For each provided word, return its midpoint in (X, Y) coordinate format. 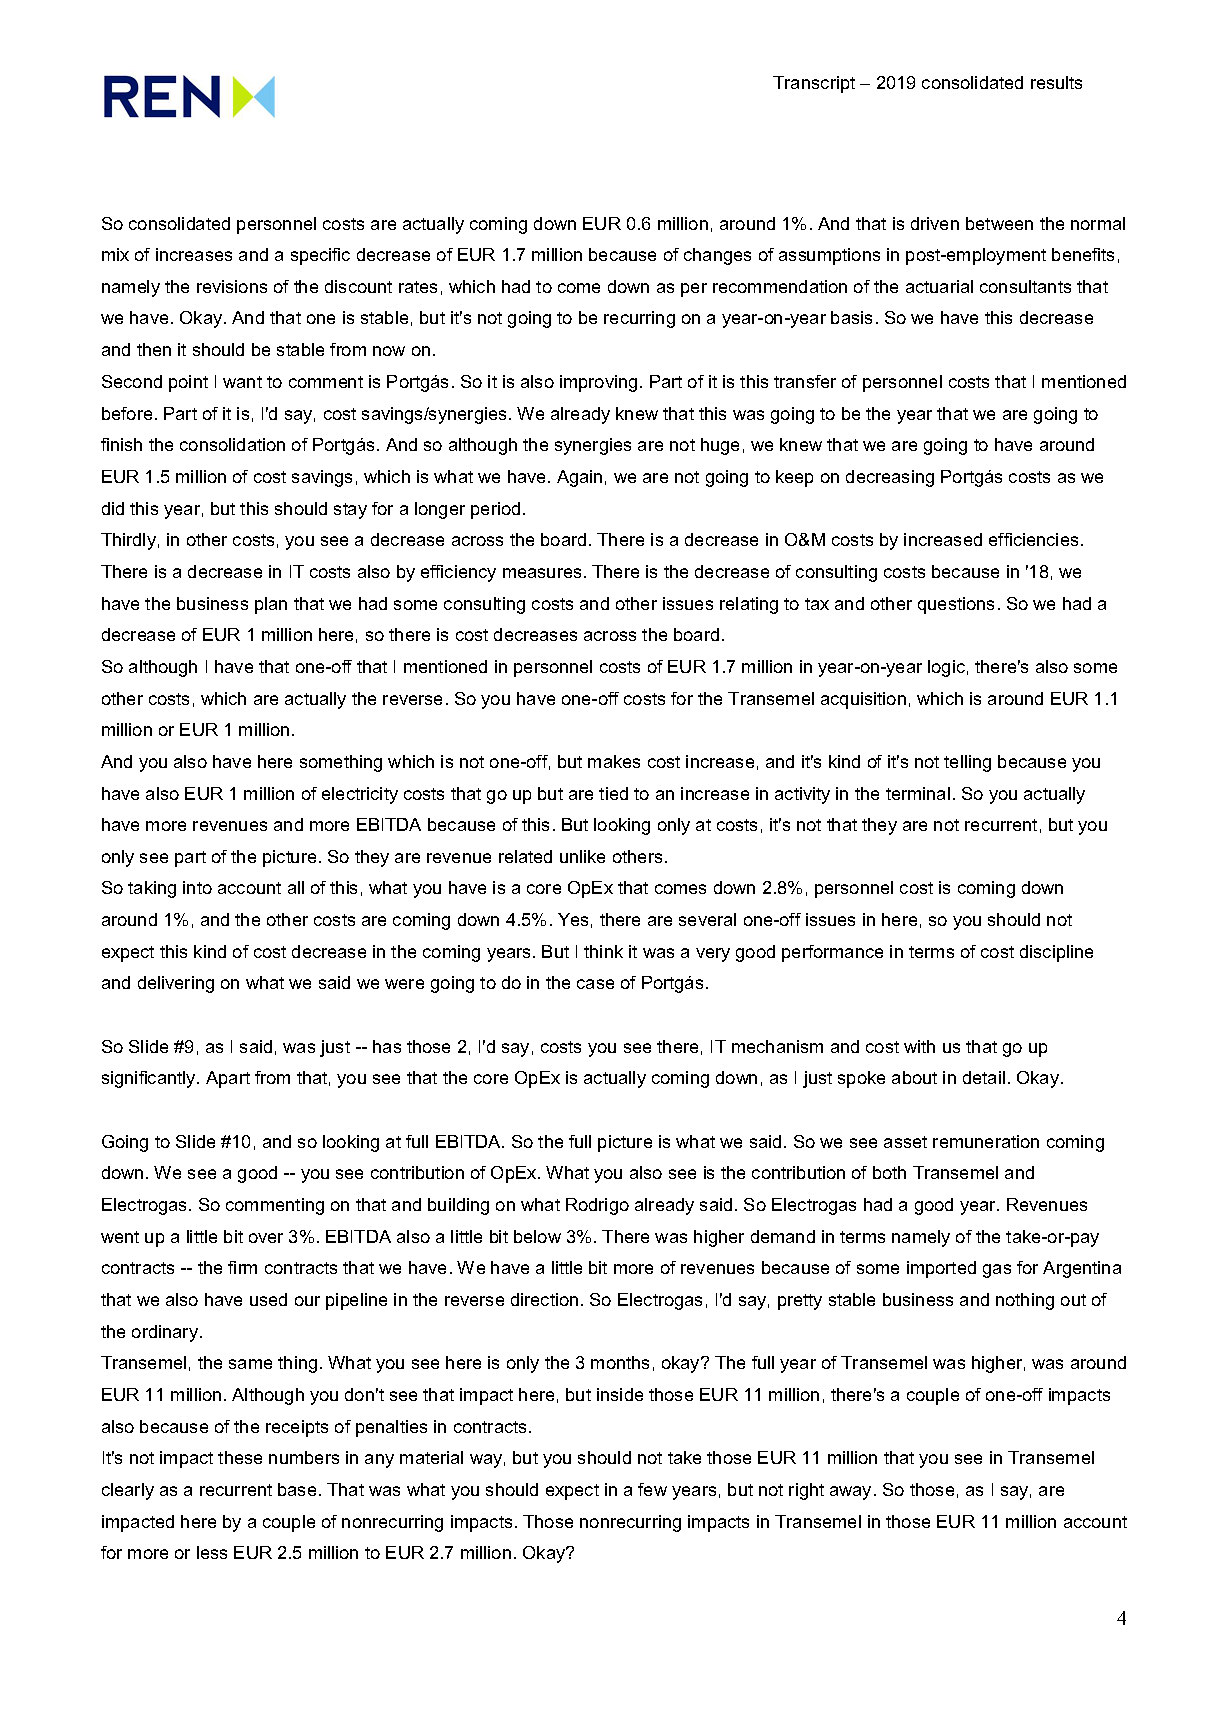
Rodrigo (597, 1206)
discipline (1056, 953)
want (242, 382)
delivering (176, 984)
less (212, 1552)
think (603, 951)
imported (941, 1269)
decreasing (890, 478)
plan (271, 605)
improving (598, 383)
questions (956, 605)
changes (717, 256)
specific (320, 256)
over (266, 1238)
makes (614, 761)
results (1056, 82)
